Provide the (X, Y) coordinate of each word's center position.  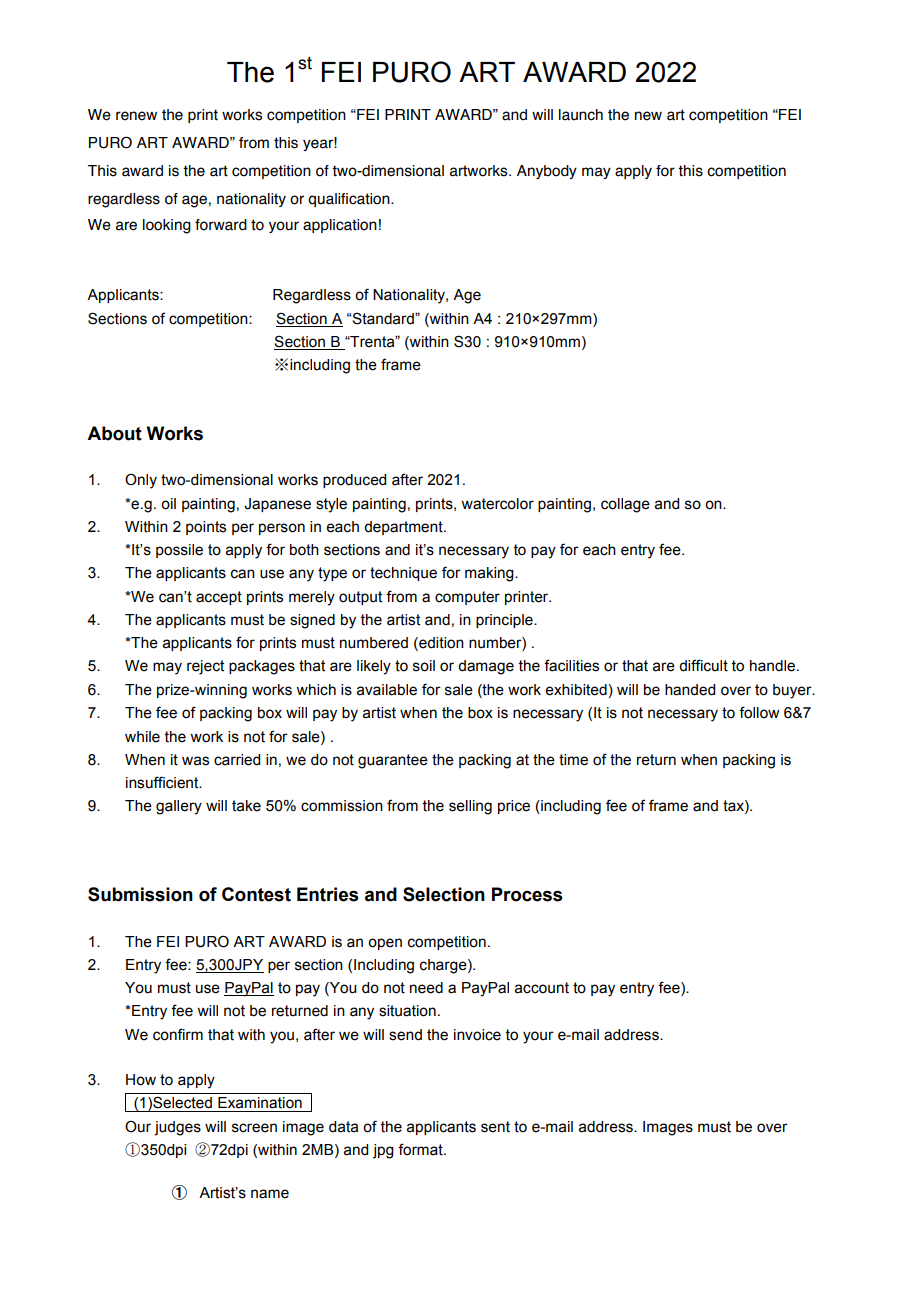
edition (440, 644)
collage (625, 505)
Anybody (547, 172)
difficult (703, 665)
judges (177, 1128)
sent (495, 1127)
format (421, 1149)
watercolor (497, 504)
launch (581, 115)
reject (205, 667)
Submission (140, 894)
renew (136, 116)
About (114, 433)
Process (527, 894)
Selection (444, 894)
